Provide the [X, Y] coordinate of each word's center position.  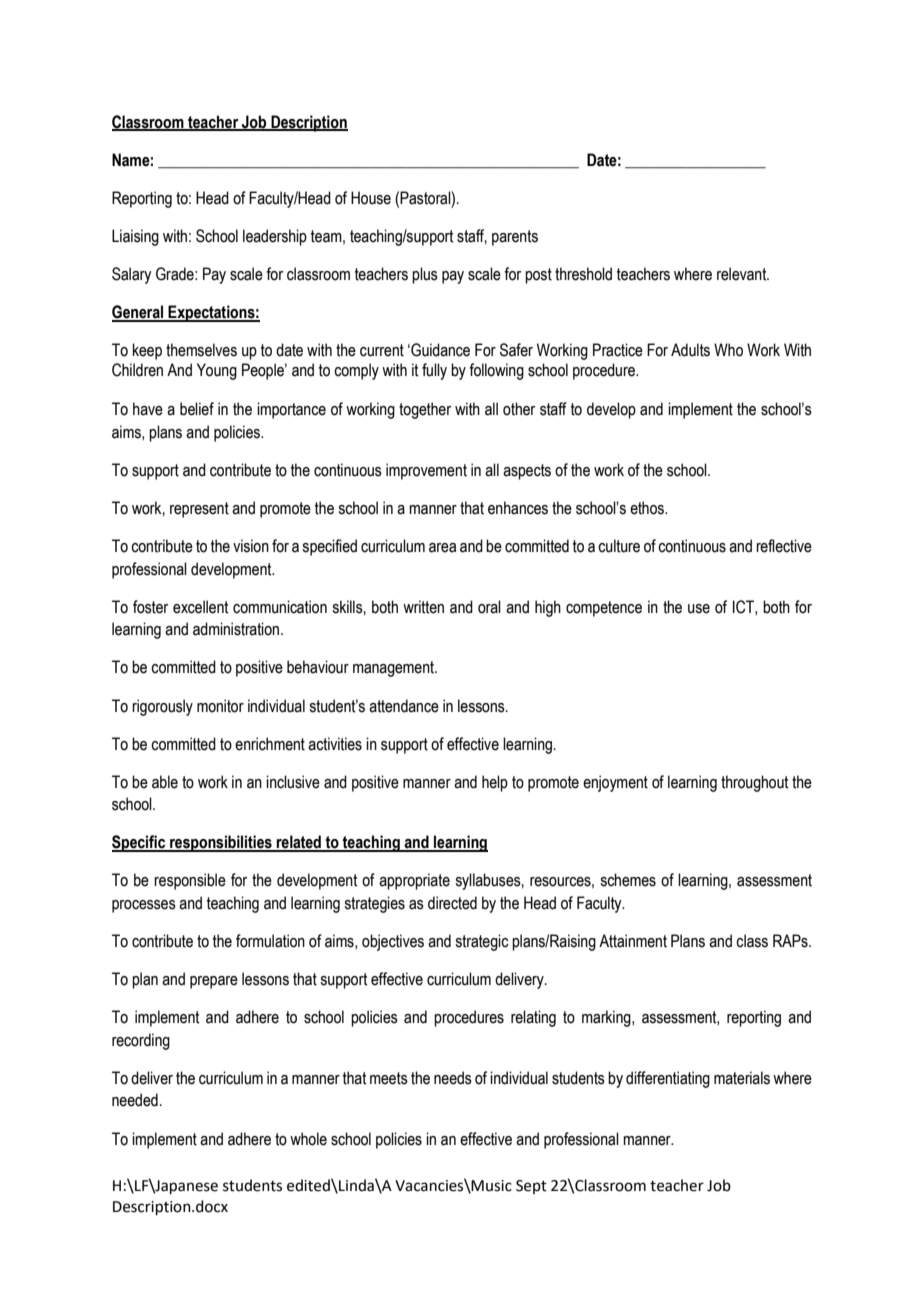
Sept [531, 1187]
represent [199, 510]
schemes [628, 880]
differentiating [668, 1079]
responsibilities [221, 843]
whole [308, 1139]
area [442, 548]
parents [515, 238]
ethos [648, 508]
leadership [275, 237]
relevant [743, 274]
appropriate [414, 881]
